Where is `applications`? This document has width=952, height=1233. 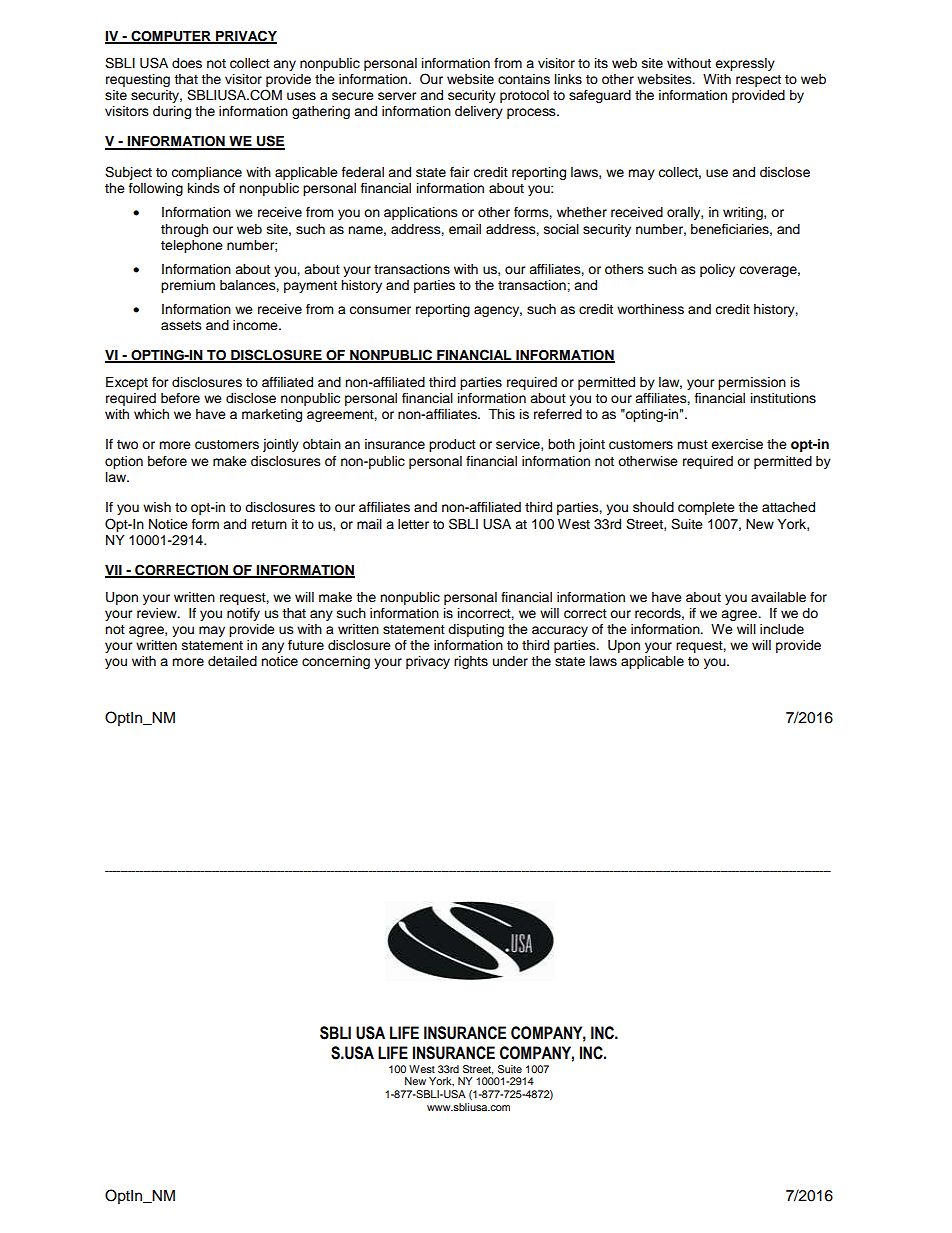 applications is located at coordinates (421, 213).
